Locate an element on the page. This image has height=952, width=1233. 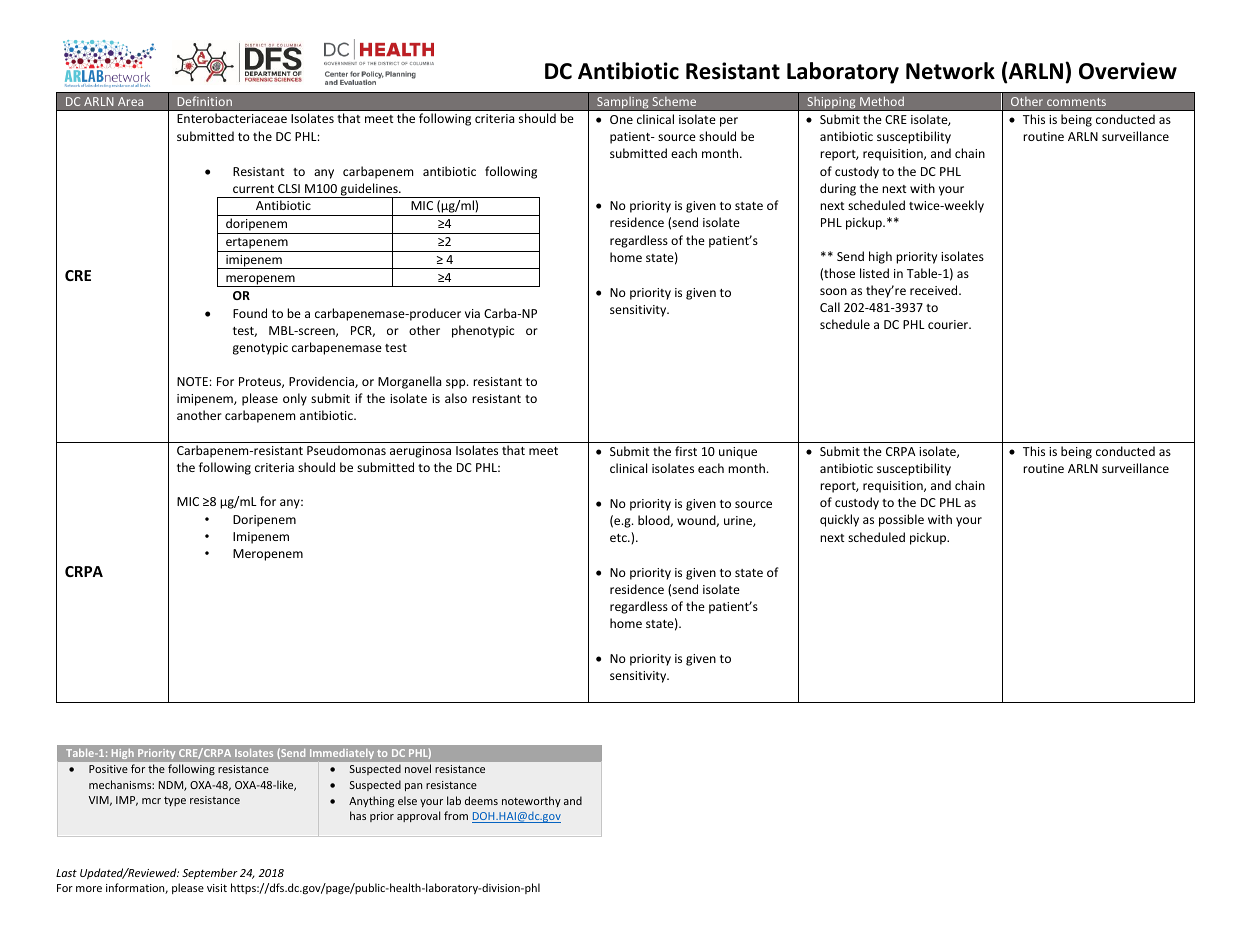
comments is located at coordinates (1076, 102).
